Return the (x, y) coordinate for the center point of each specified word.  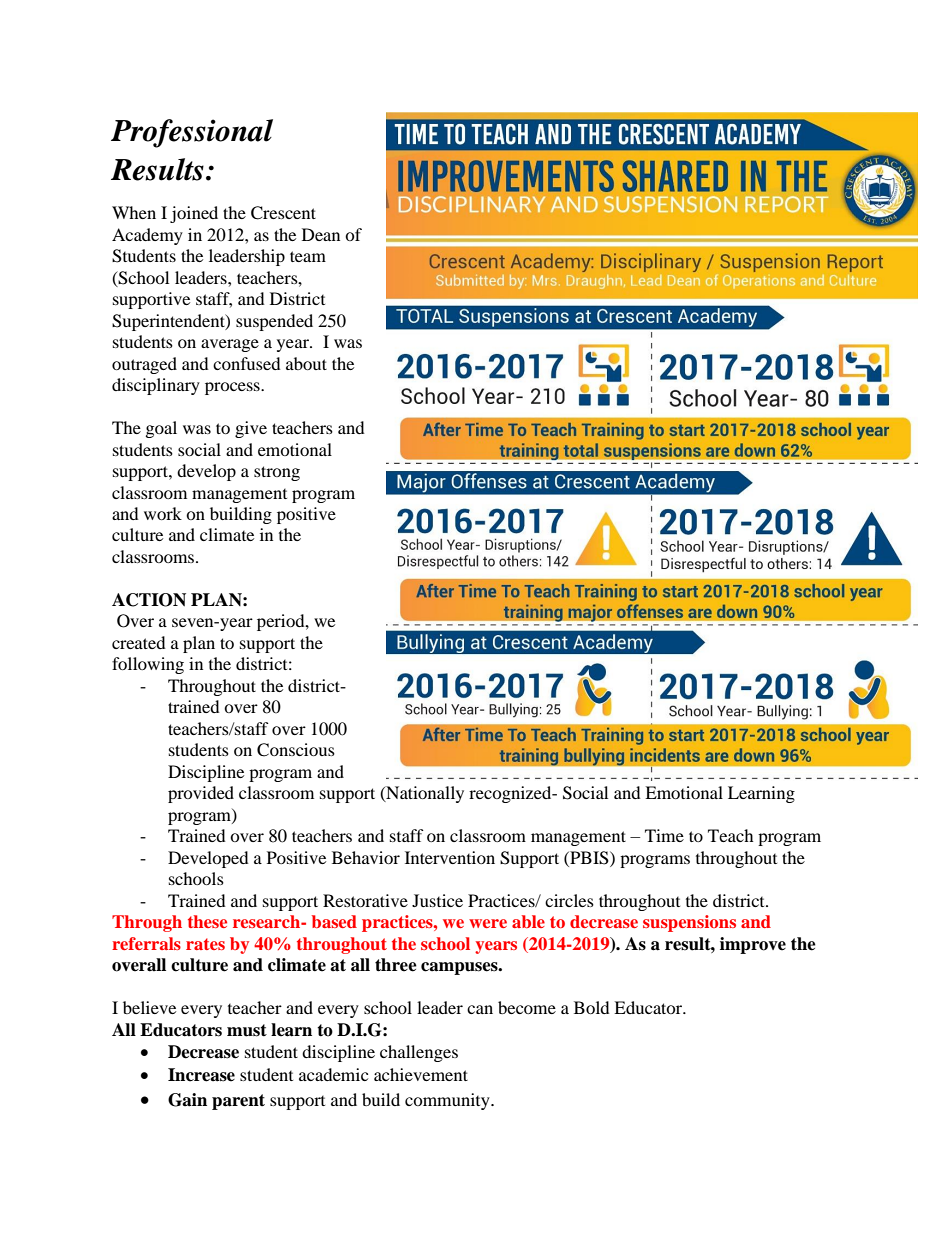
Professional (192, 133)
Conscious (296, 750)
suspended (274, 322)
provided (201, 794)
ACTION (149, 600)
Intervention (450, 857)
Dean (321, 234)
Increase (201, 1075)
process (233, 388)
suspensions (689, 923)
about (306, 363)
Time (664, 835)
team (308, 256)
